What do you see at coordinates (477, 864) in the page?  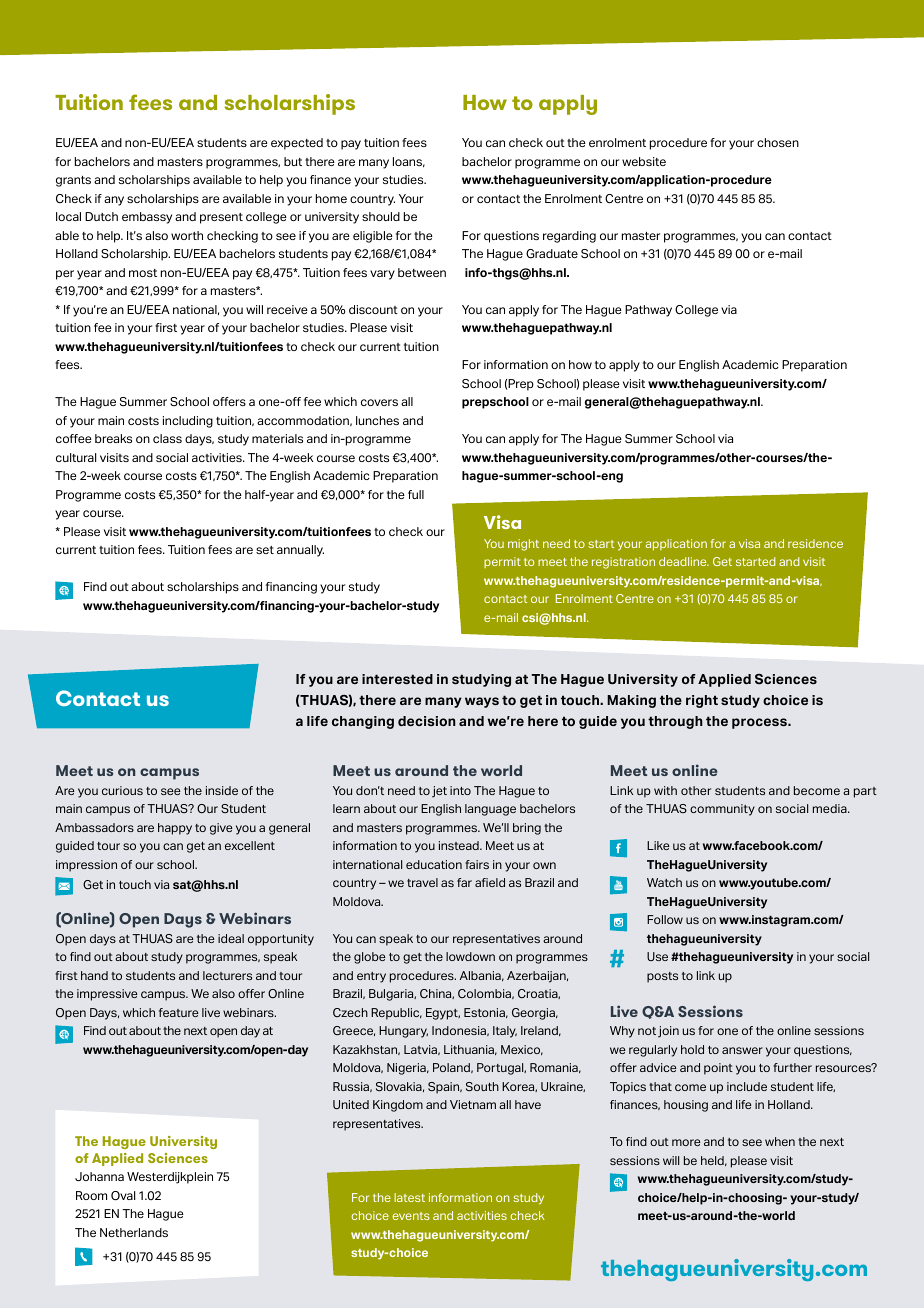 I see `fairs` at bounding box center [477, 864].
